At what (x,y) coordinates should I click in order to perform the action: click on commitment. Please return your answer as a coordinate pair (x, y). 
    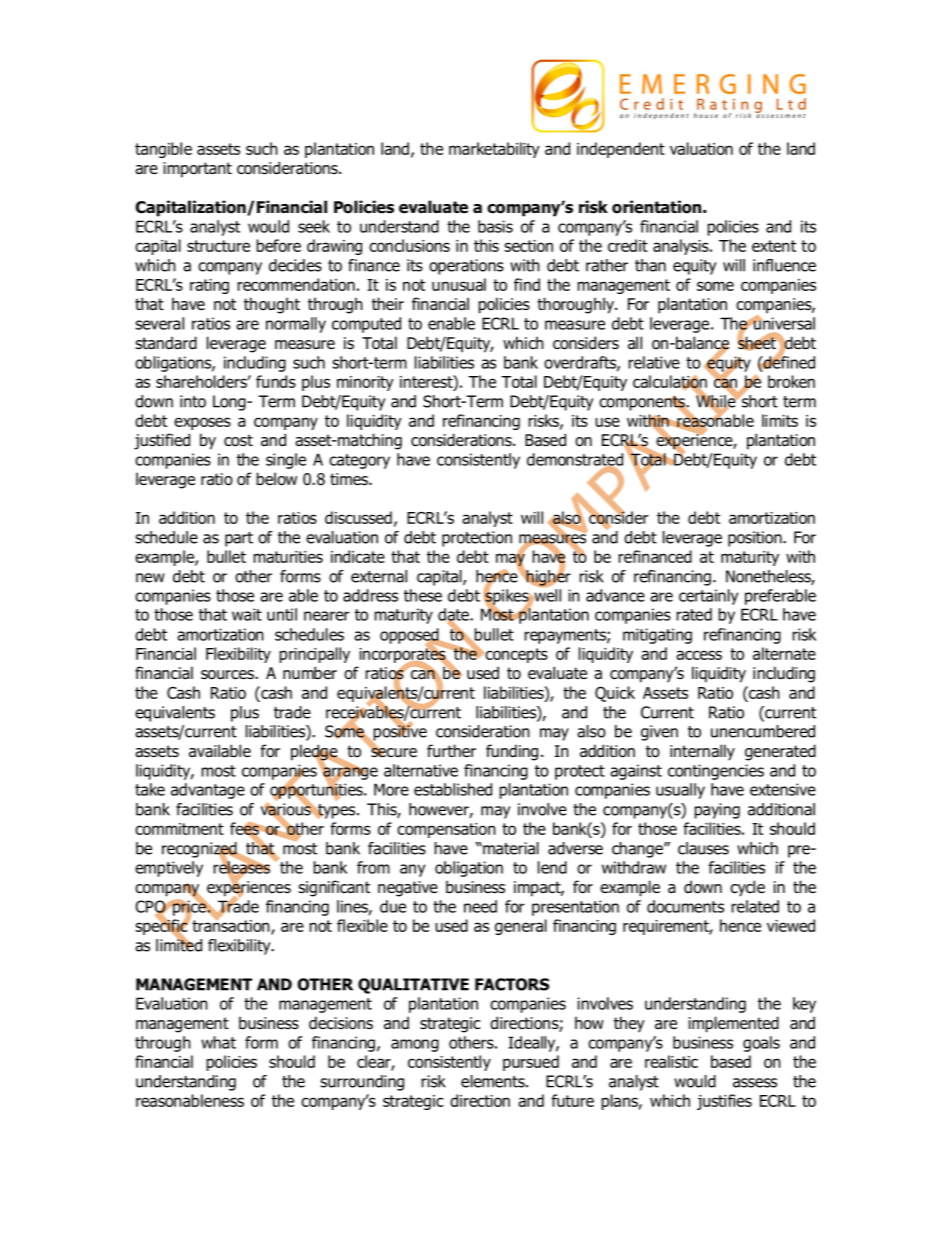
    Looking at the image, I should click on (179, 829).
